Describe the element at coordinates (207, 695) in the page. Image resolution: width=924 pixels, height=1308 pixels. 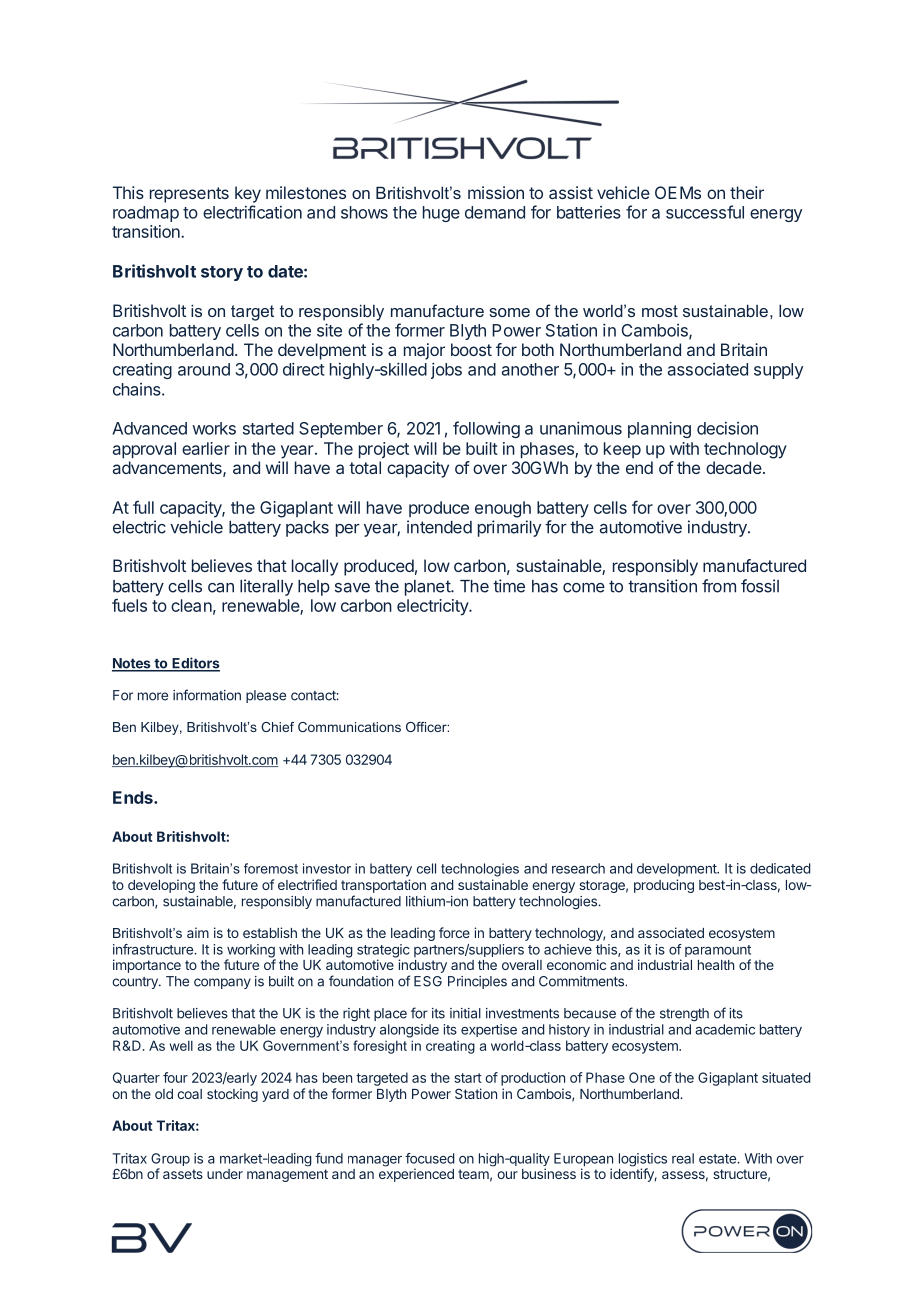
I see `information` at that location.
